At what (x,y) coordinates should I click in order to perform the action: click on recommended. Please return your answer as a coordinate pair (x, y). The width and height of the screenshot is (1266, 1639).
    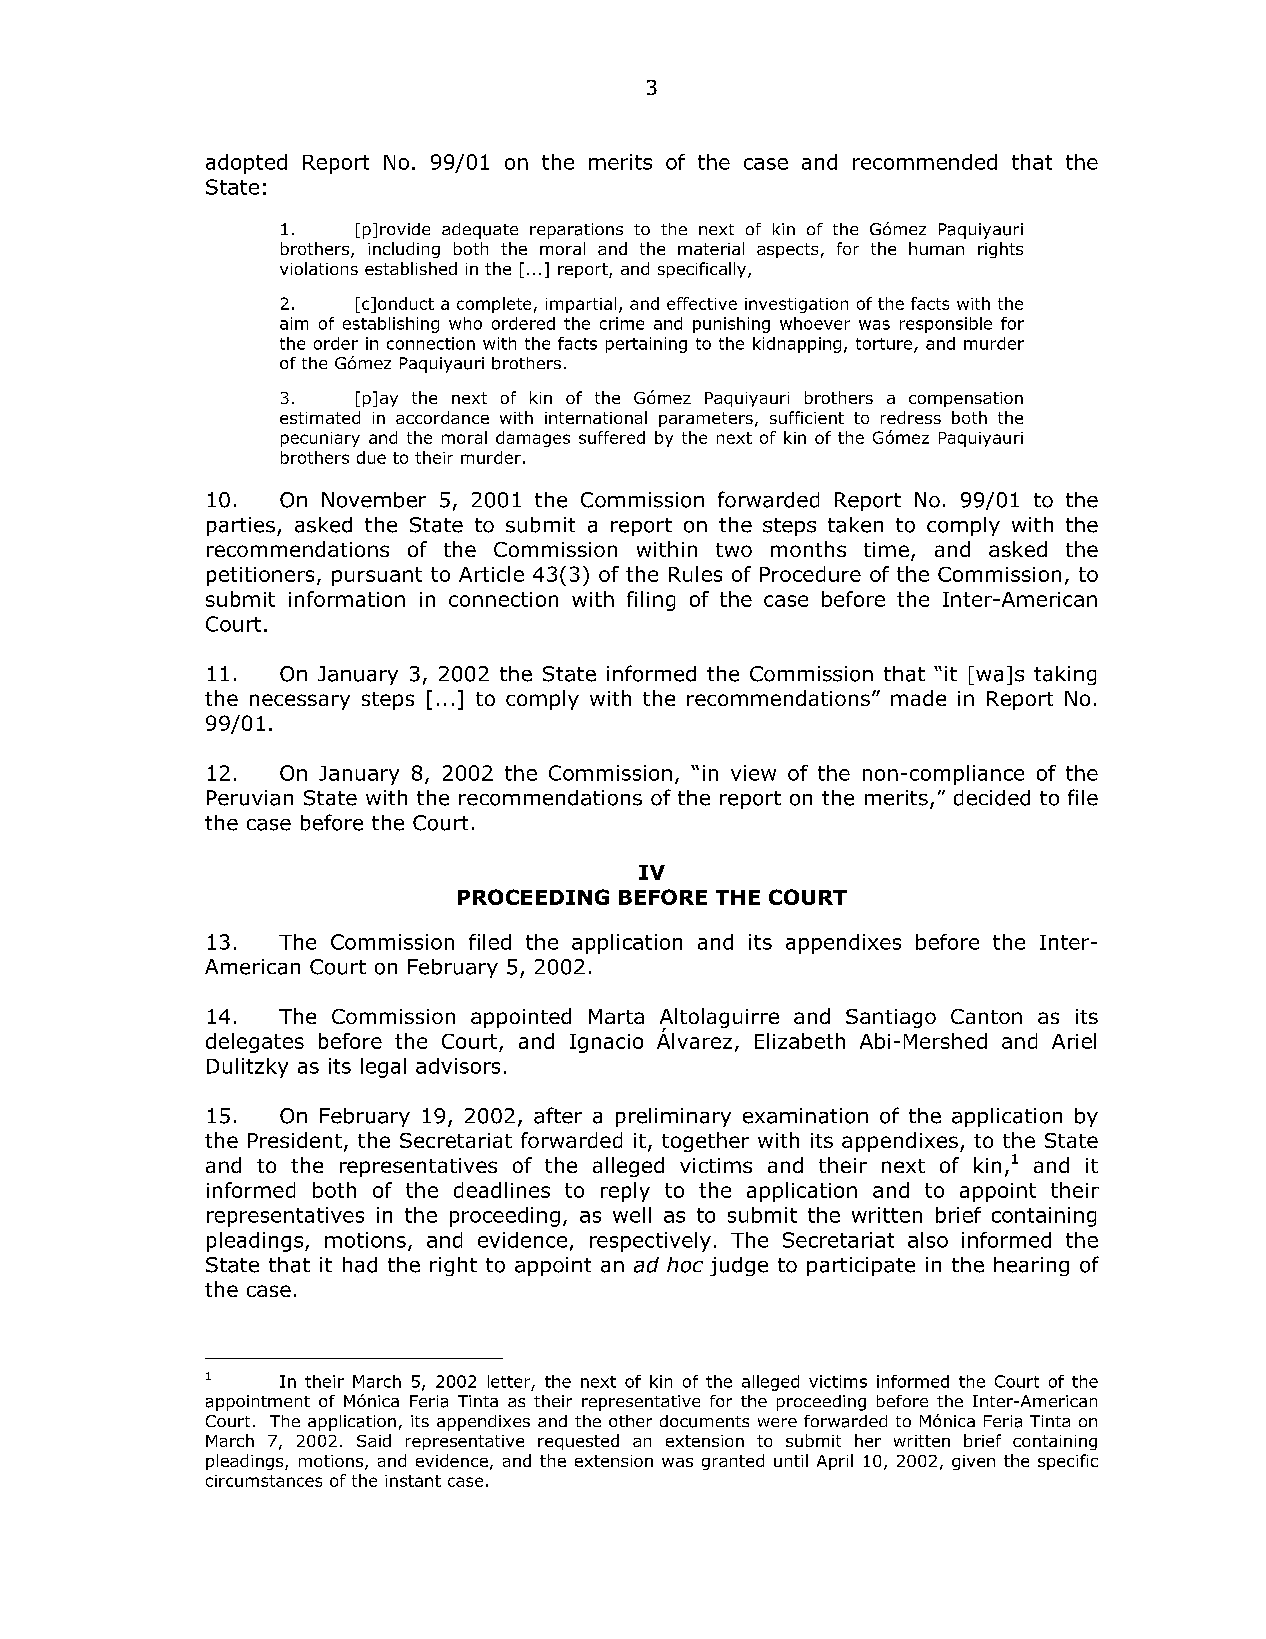
    Looking at the image, I should click on (925, 162).
